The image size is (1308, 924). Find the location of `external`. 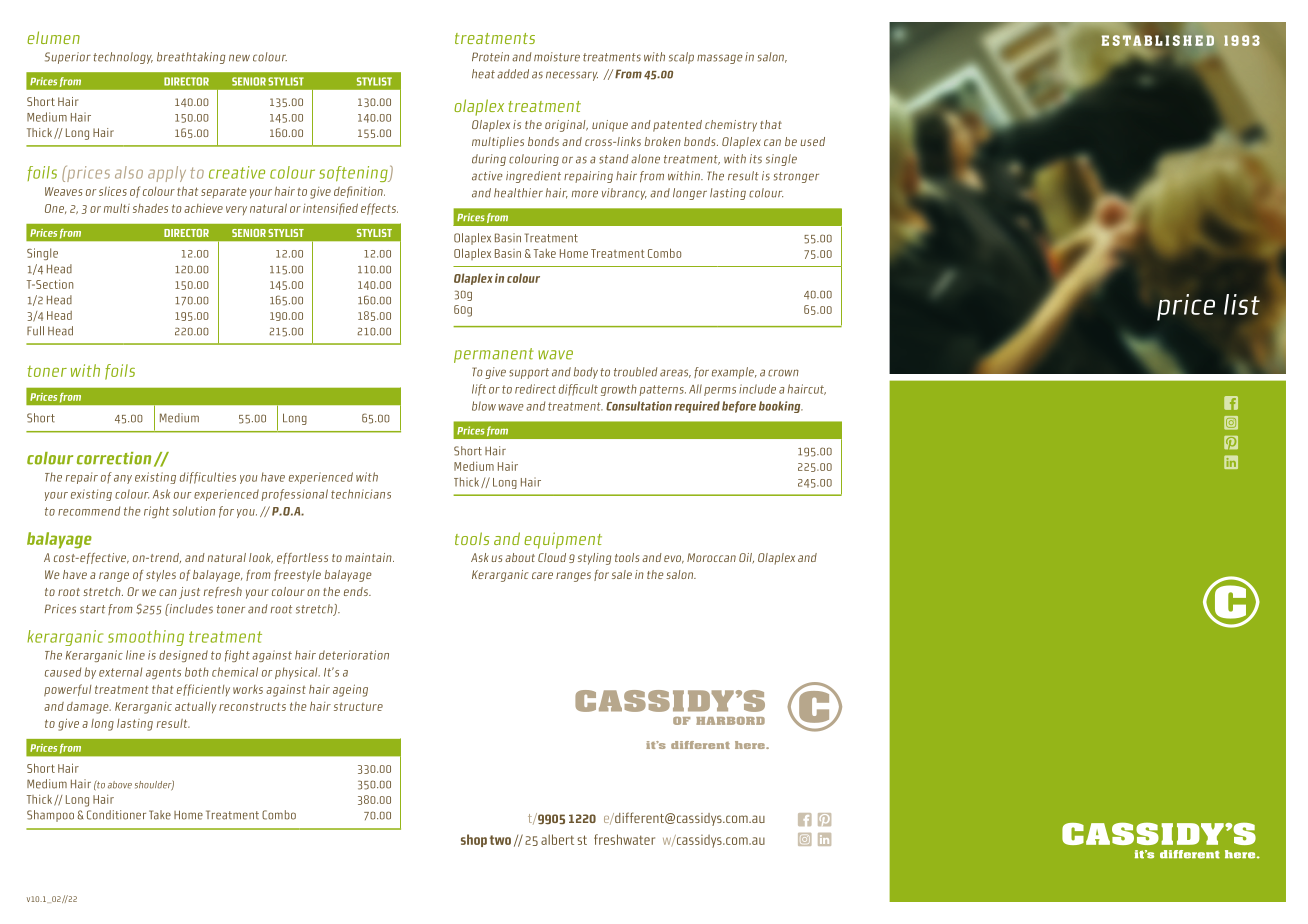

external is located at coordinates (120, 672).
